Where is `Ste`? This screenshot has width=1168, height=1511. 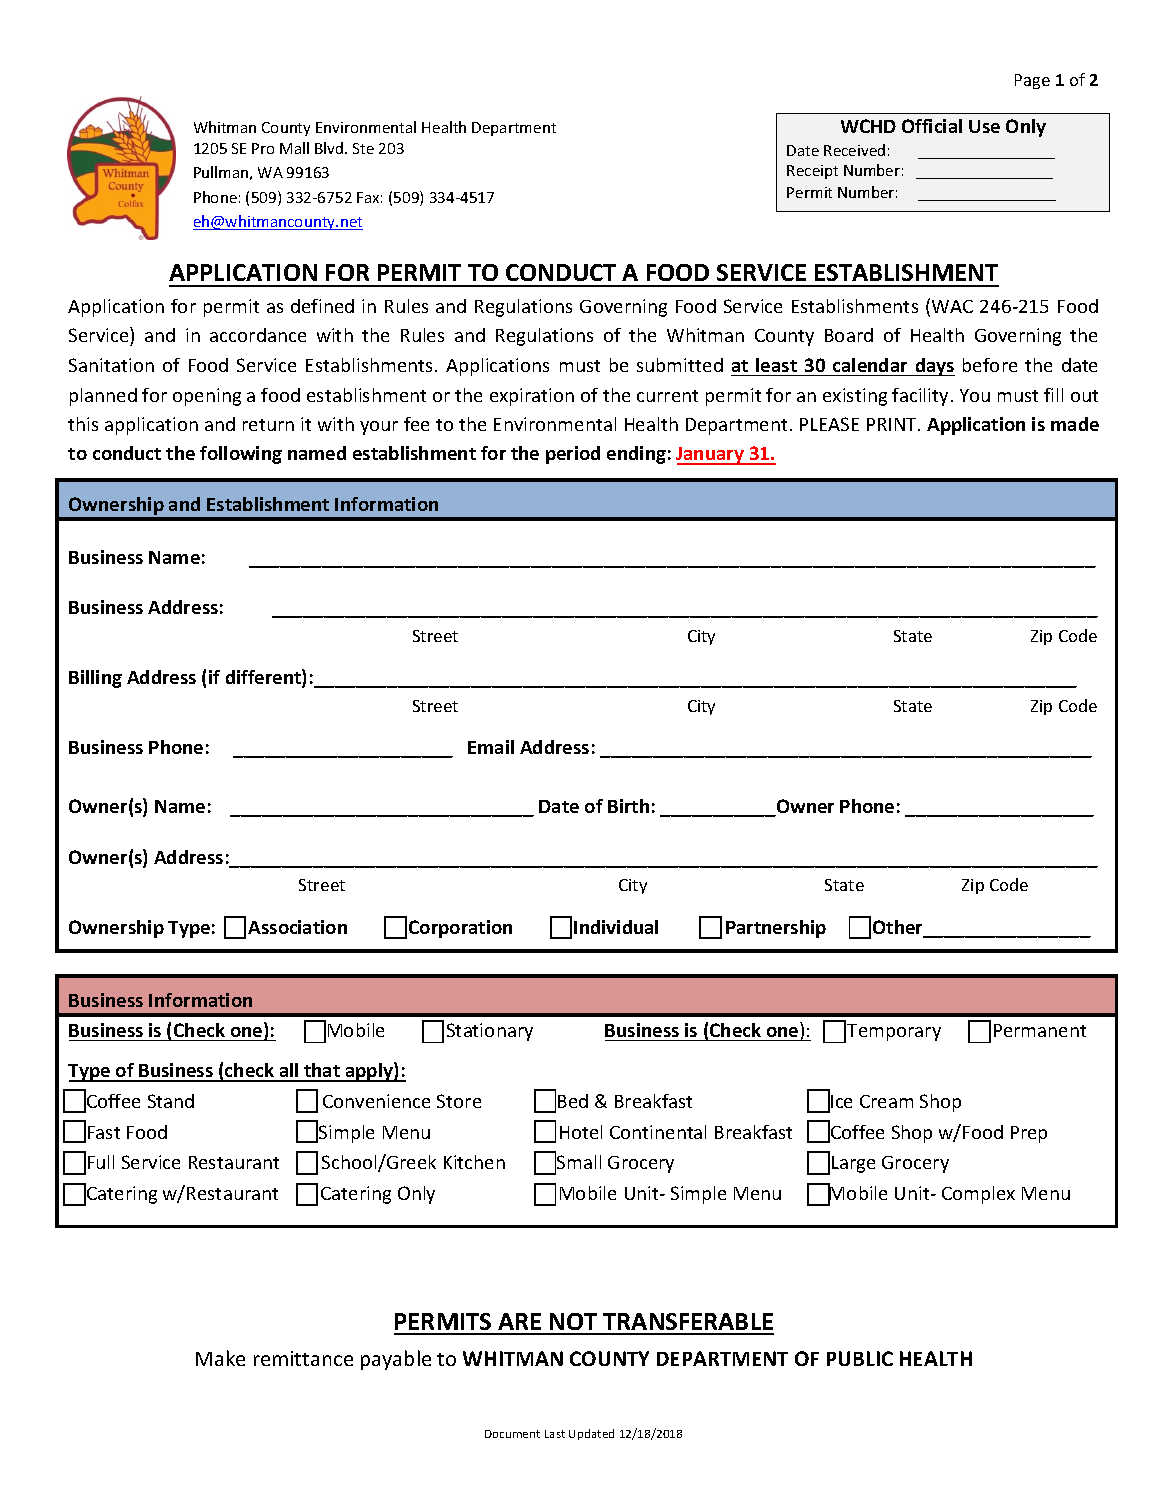
Ste is located at coordinates (363, 148).
